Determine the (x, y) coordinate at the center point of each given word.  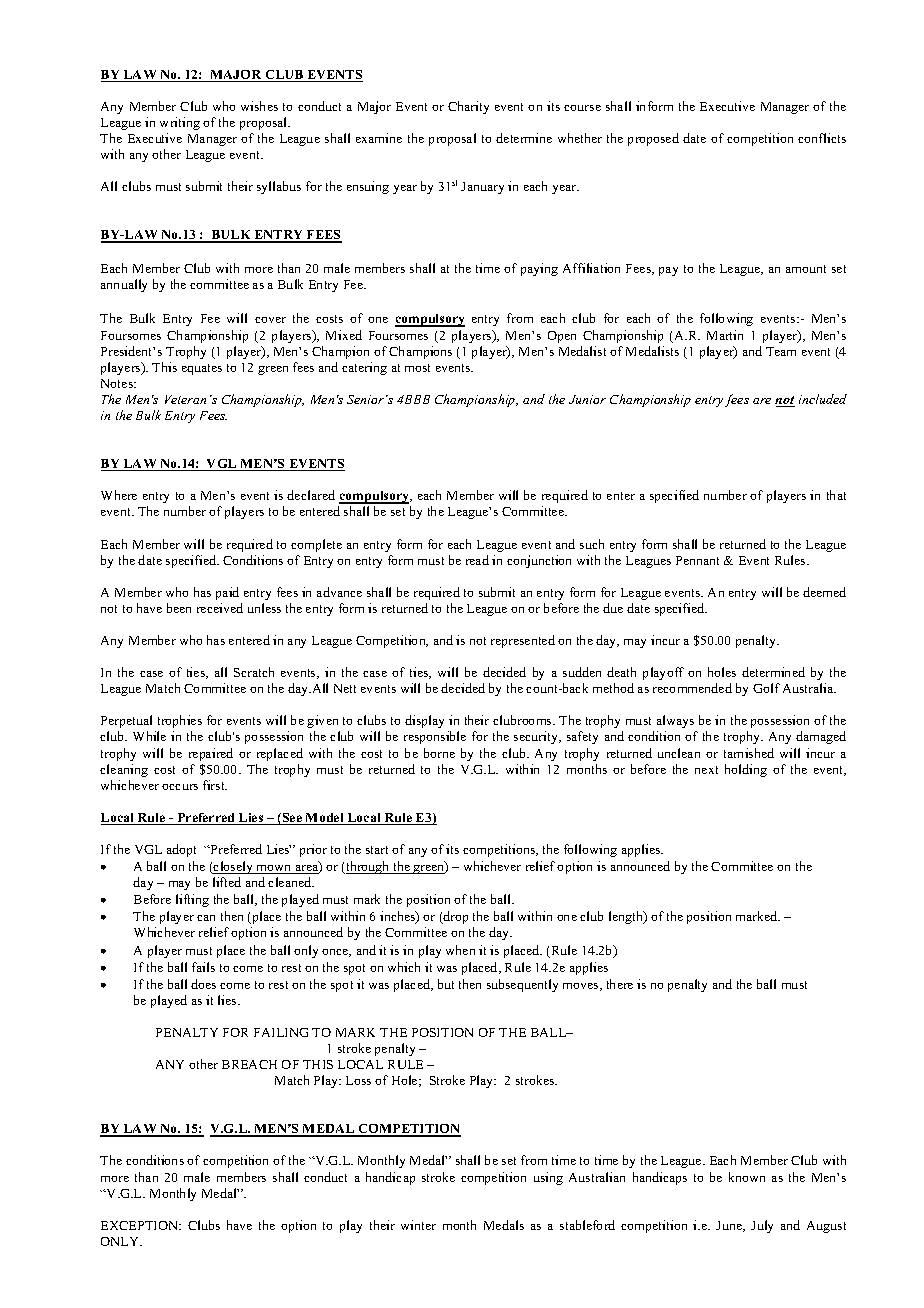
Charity (468, 107)
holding (746, 770)
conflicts (822, 138)
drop (455, 917)
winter (418, 1225)
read (477, 560)
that (836, 495)
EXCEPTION (141, 1225)
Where (119, 495)
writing (180, 123)
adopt (181, 850)
